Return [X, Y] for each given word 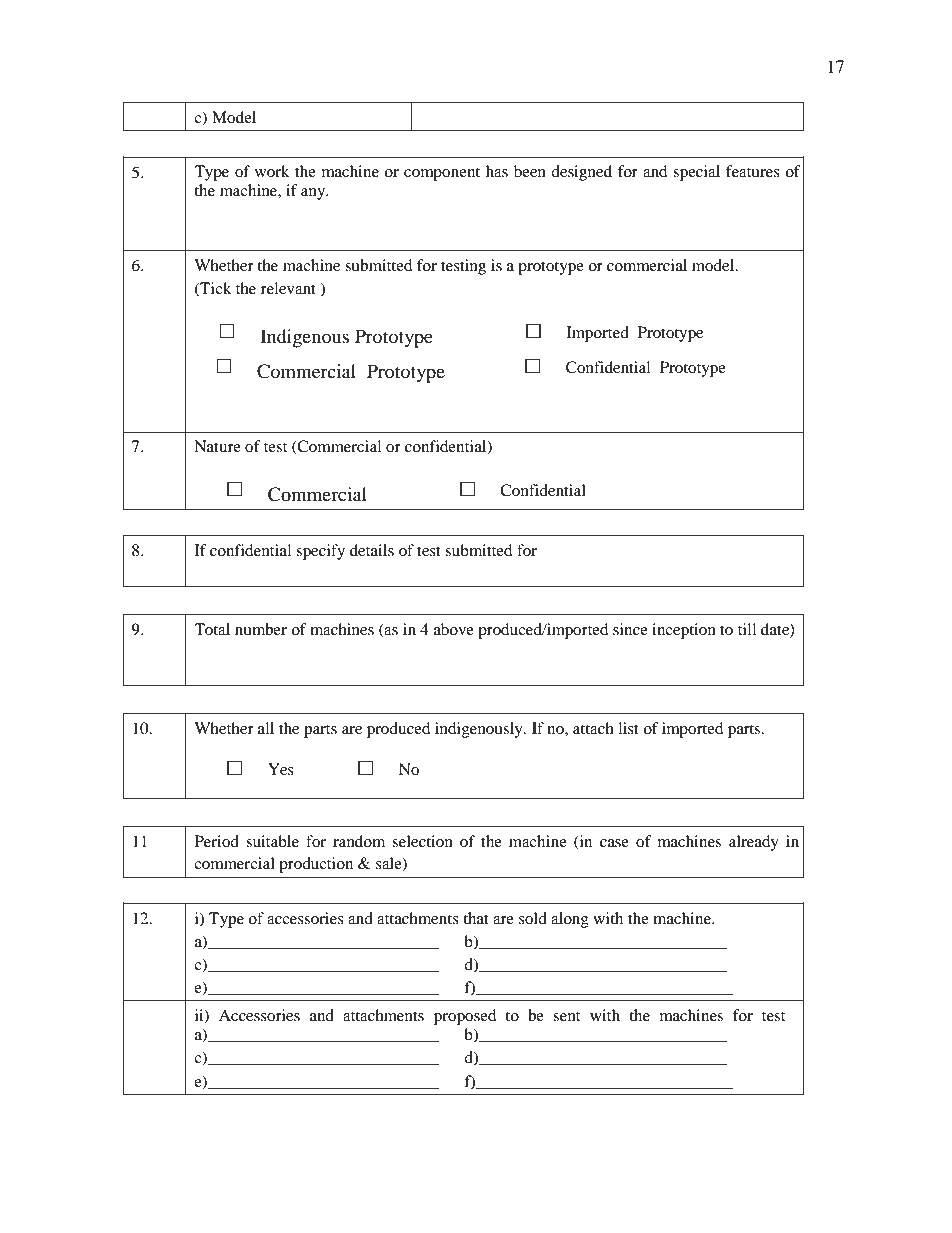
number [261, 629]
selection [422, 841]
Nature [217, 446]
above [454, 629]
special [696, 173]
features [753, 171]
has [497, 171]
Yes [281, 769]
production [316, 865]
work [272, 171]
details [372, 550]
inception [684, 631]
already [754, 843]
